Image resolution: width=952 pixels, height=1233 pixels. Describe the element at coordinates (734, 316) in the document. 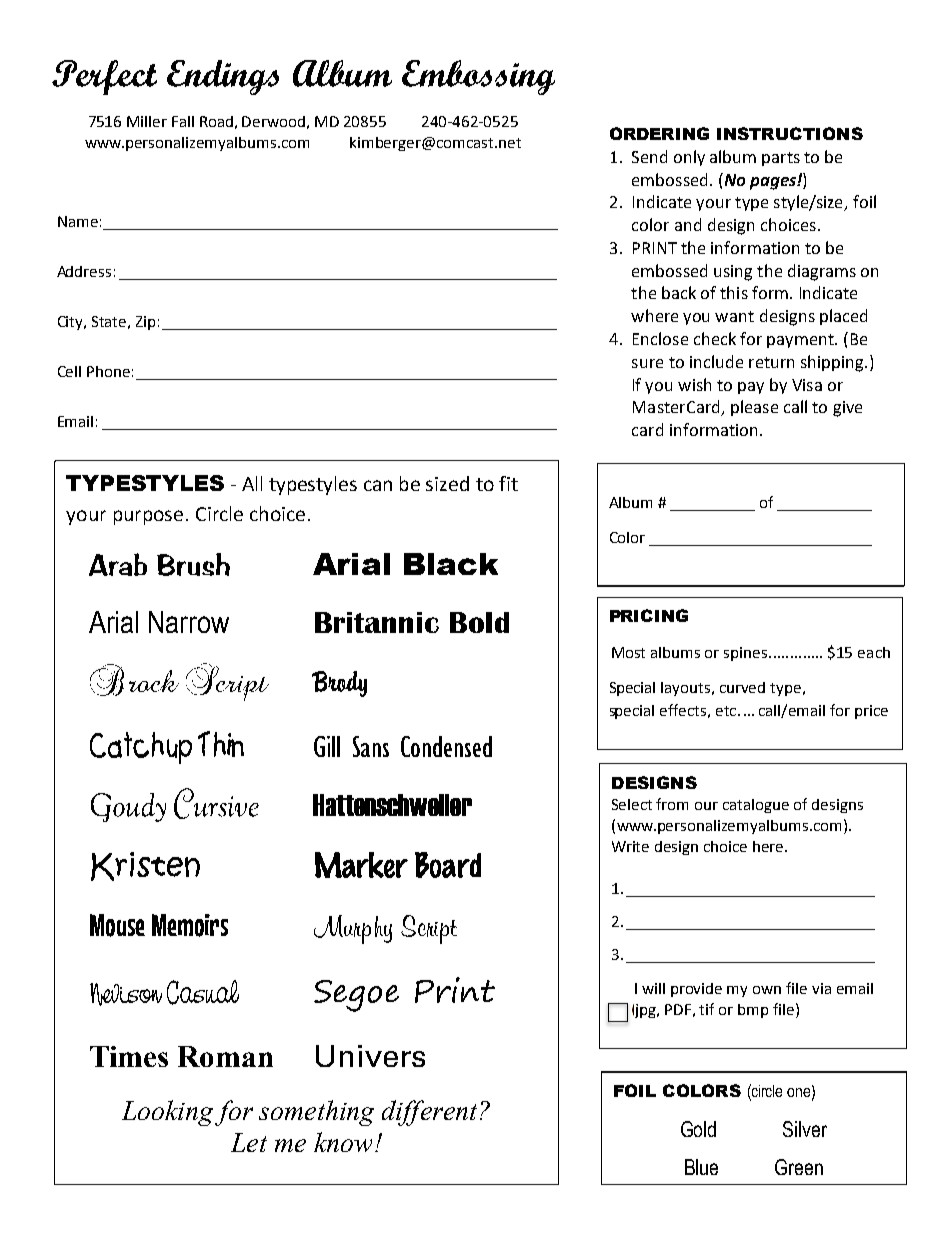

I see `want` at that location.
